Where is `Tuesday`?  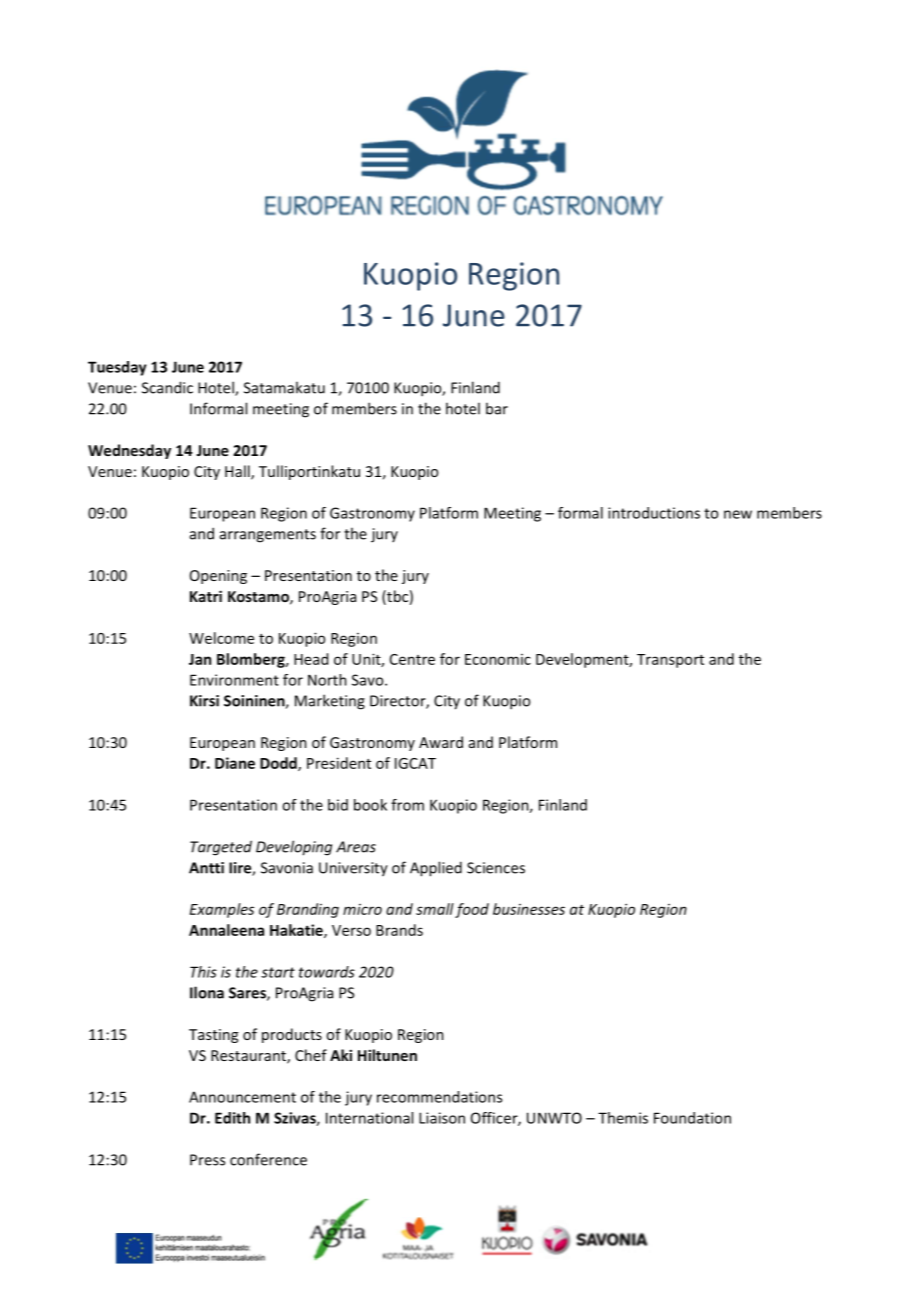
Tuesday is located at coordinates (117, 368).
